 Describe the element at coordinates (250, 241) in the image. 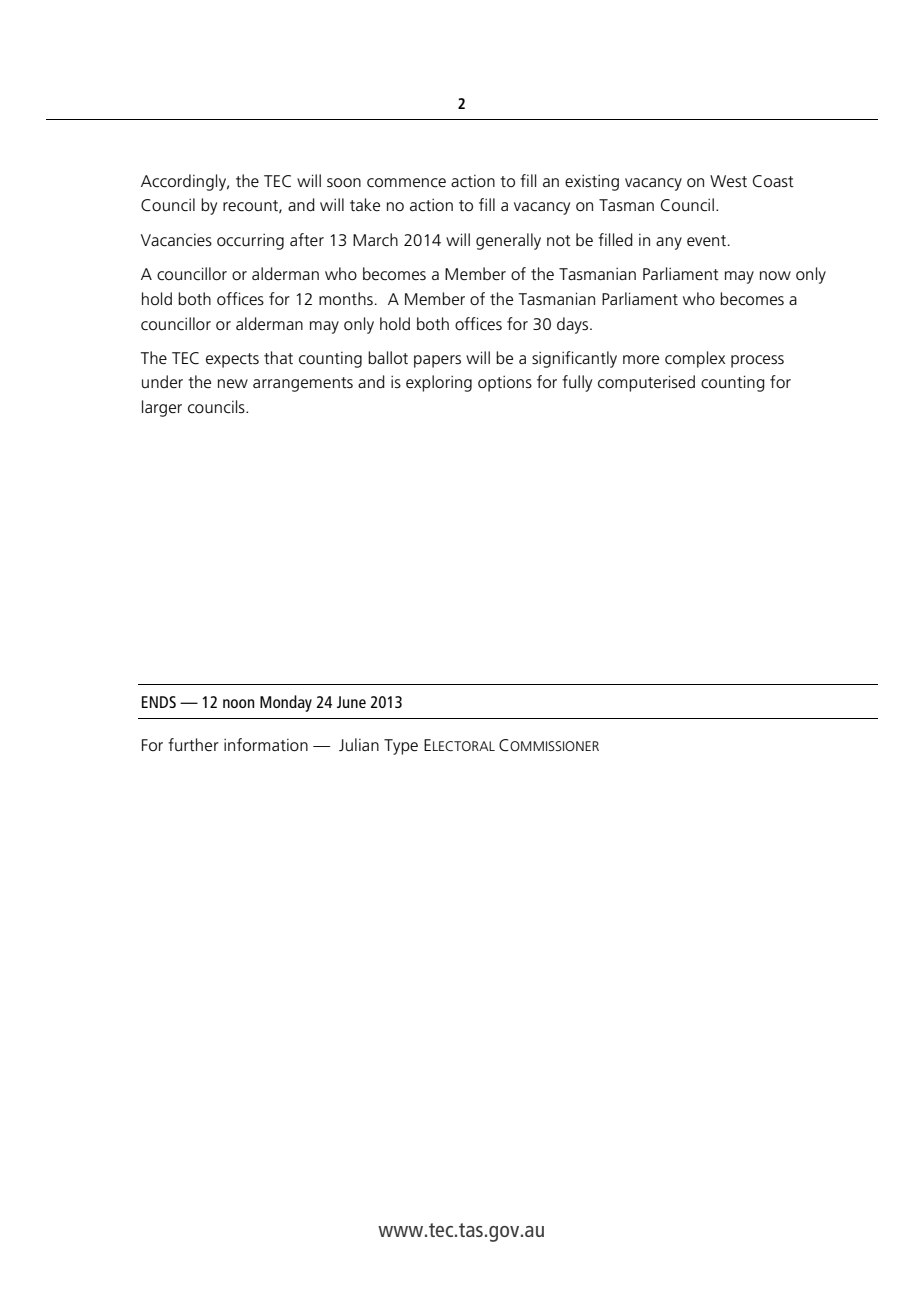

I see `occurring` at that location.
